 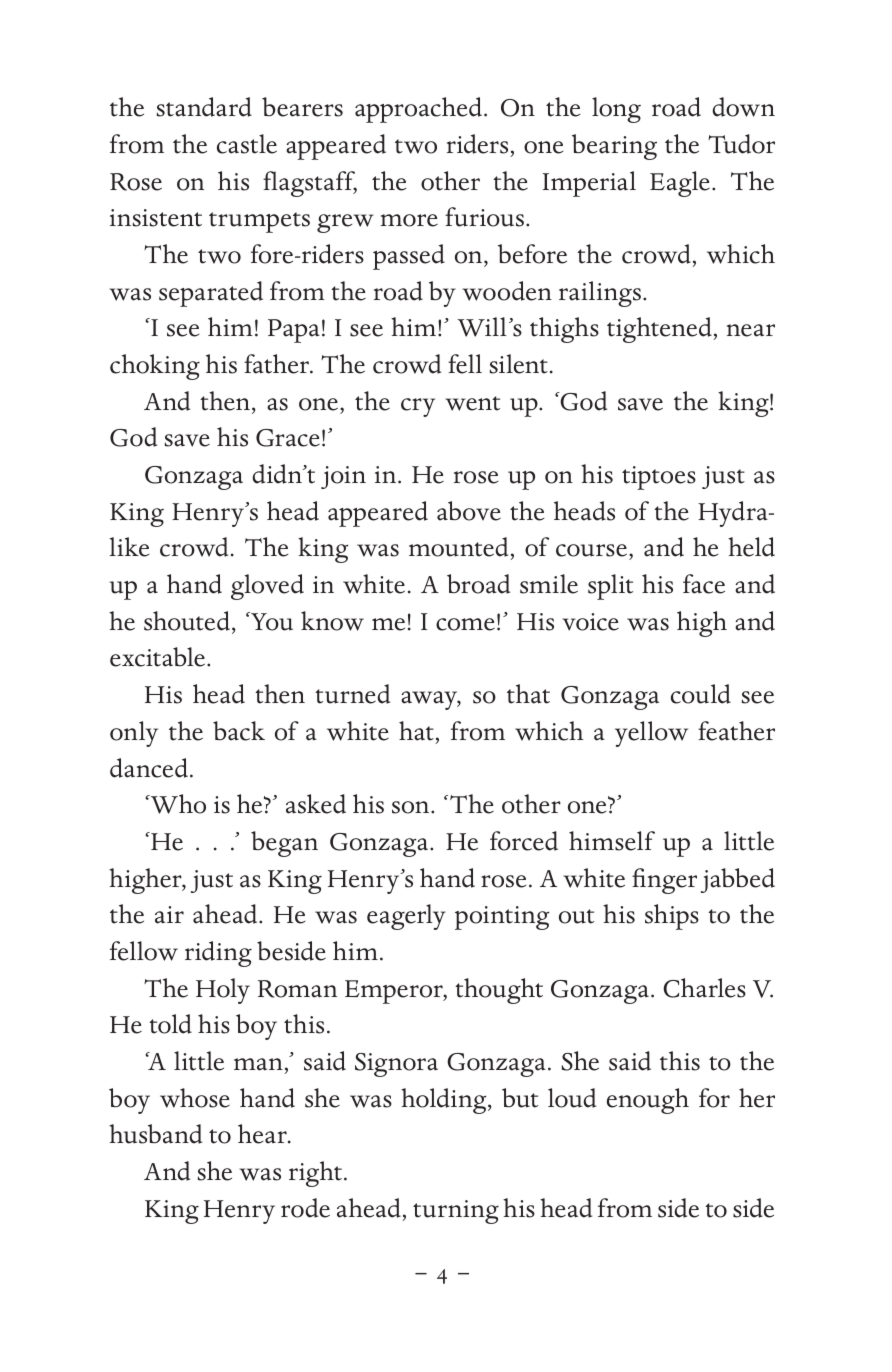 What do you see at coordinates (614, 147) in the screenshot?
I see `bearing` at bounding box center [614, 147].
